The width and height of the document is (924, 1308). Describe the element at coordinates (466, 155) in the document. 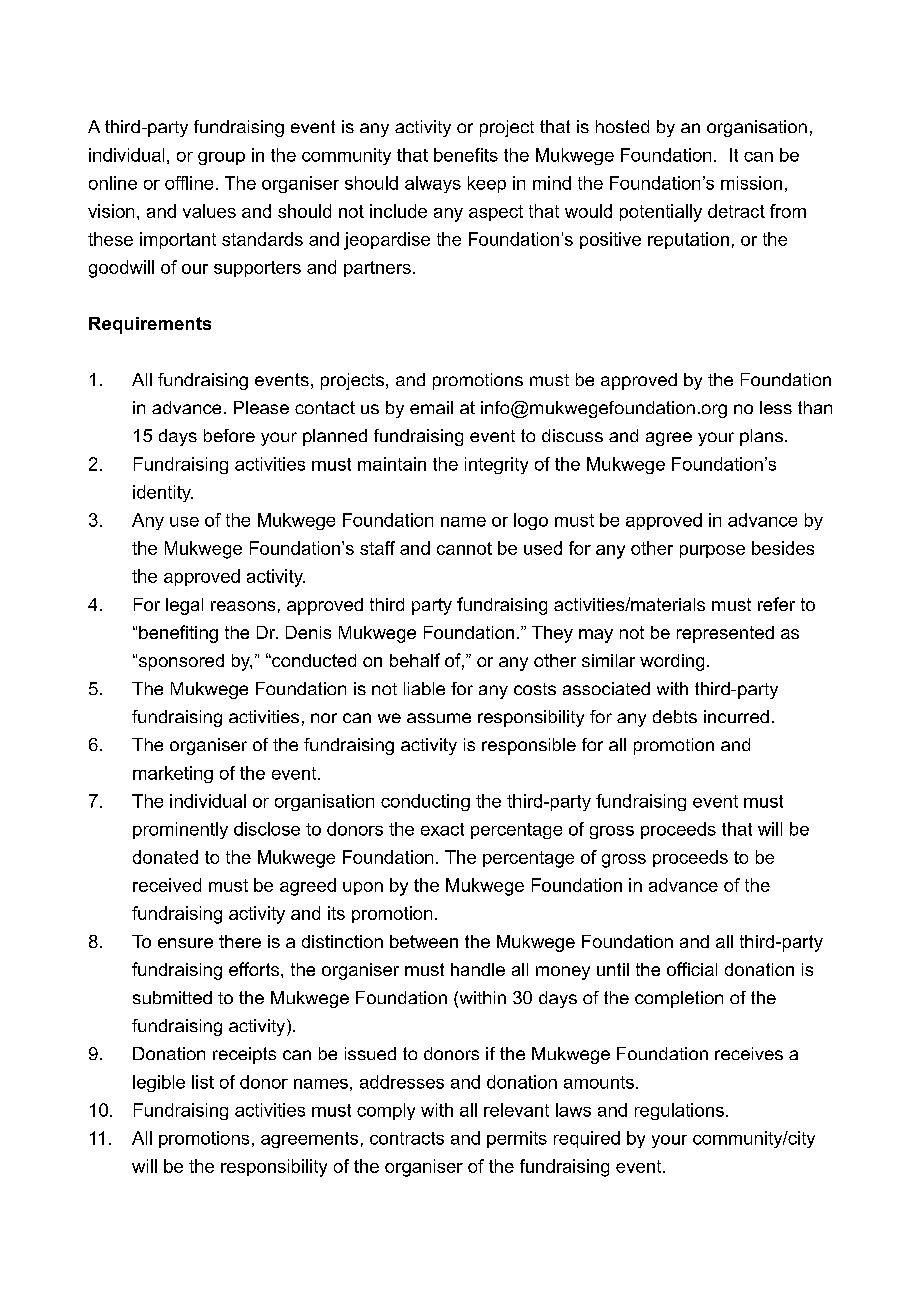

I see `benefits` at that location.
